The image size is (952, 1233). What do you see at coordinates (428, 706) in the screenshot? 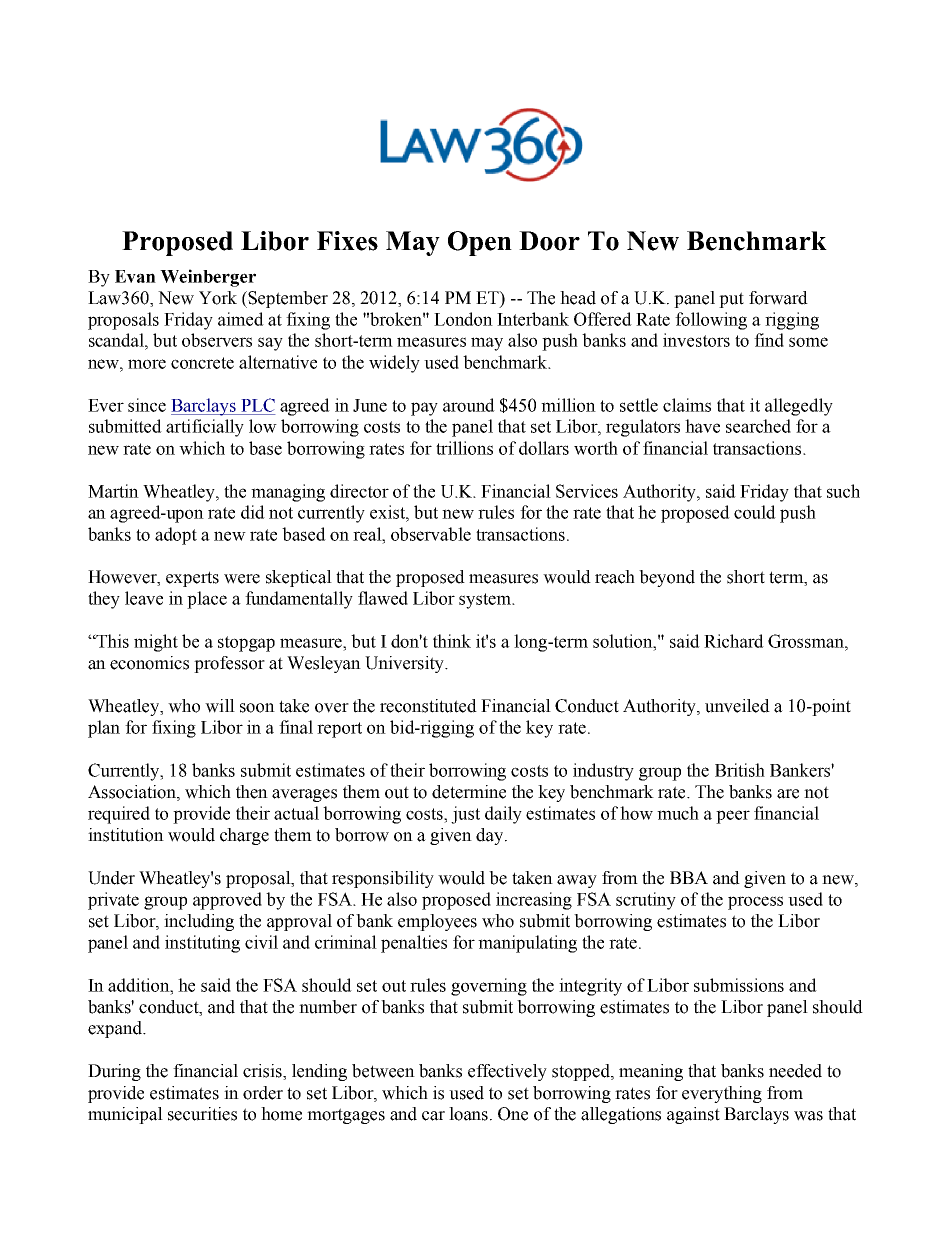
I see `reconstituted` at bounding box center [428, 706].
